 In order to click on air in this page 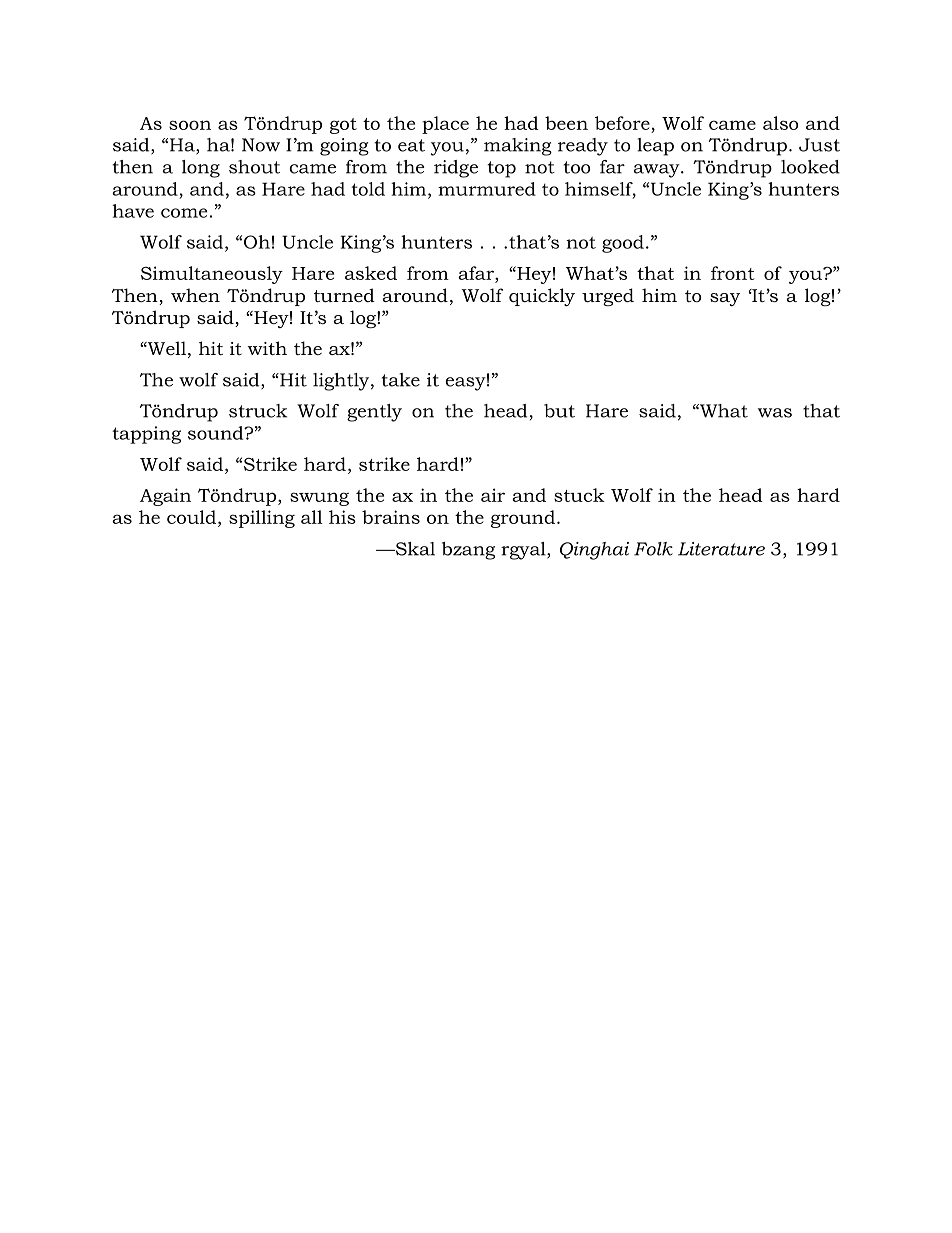, I will do `click(493, 495)`.
